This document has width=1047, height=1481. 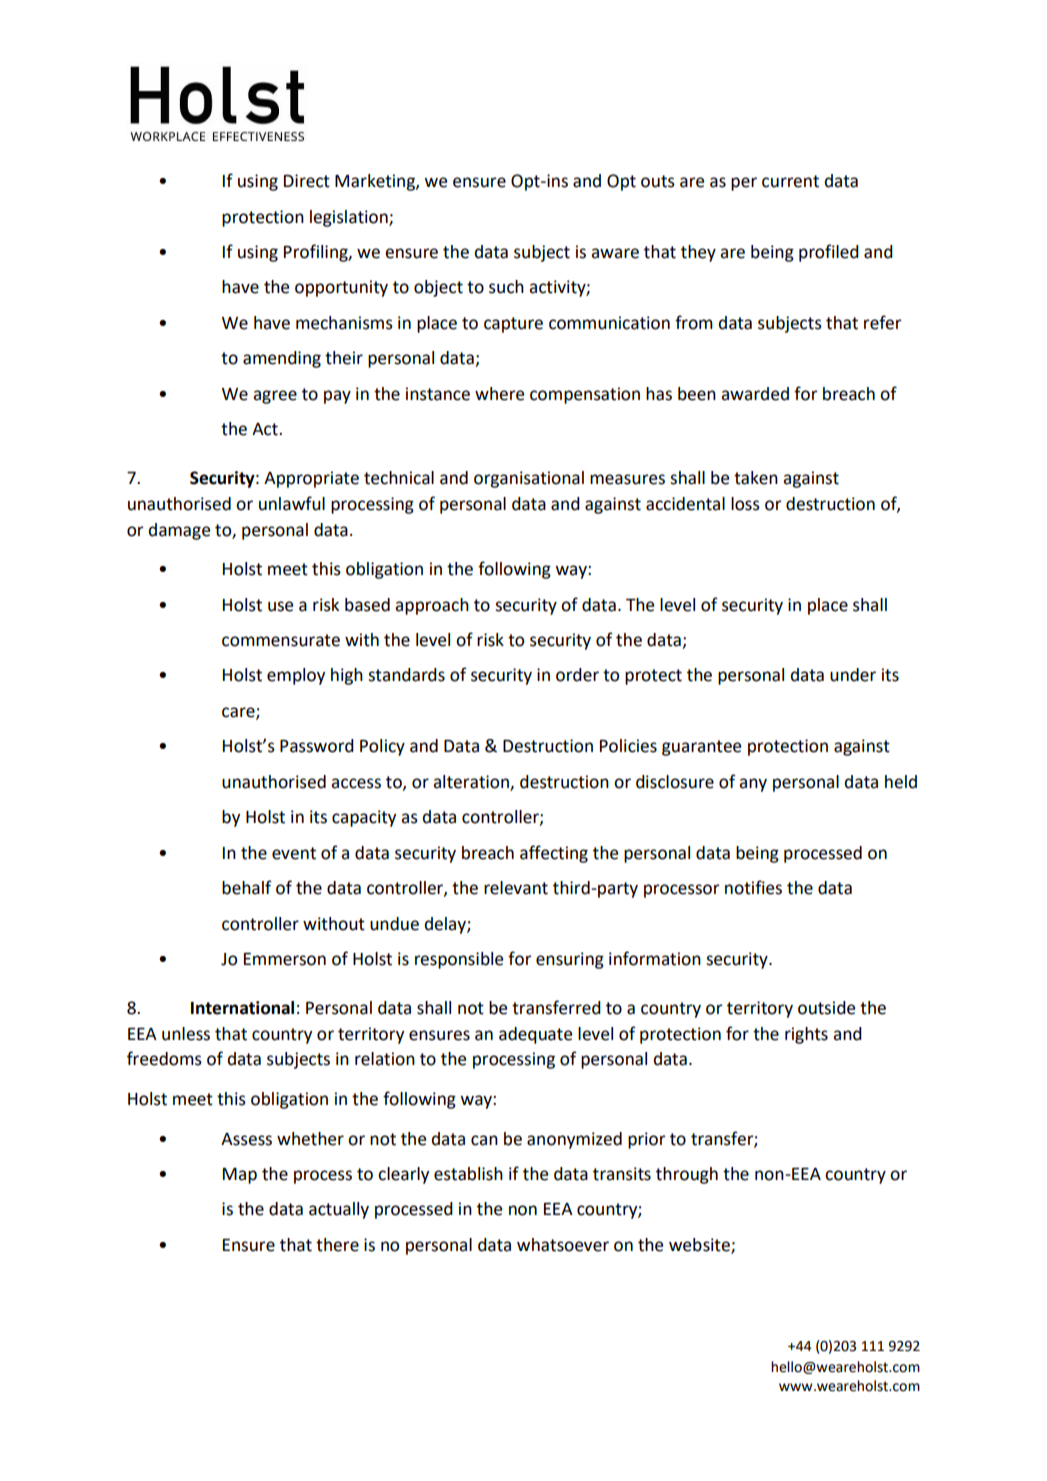 I want to click on use, so click(x=280, y=606).
